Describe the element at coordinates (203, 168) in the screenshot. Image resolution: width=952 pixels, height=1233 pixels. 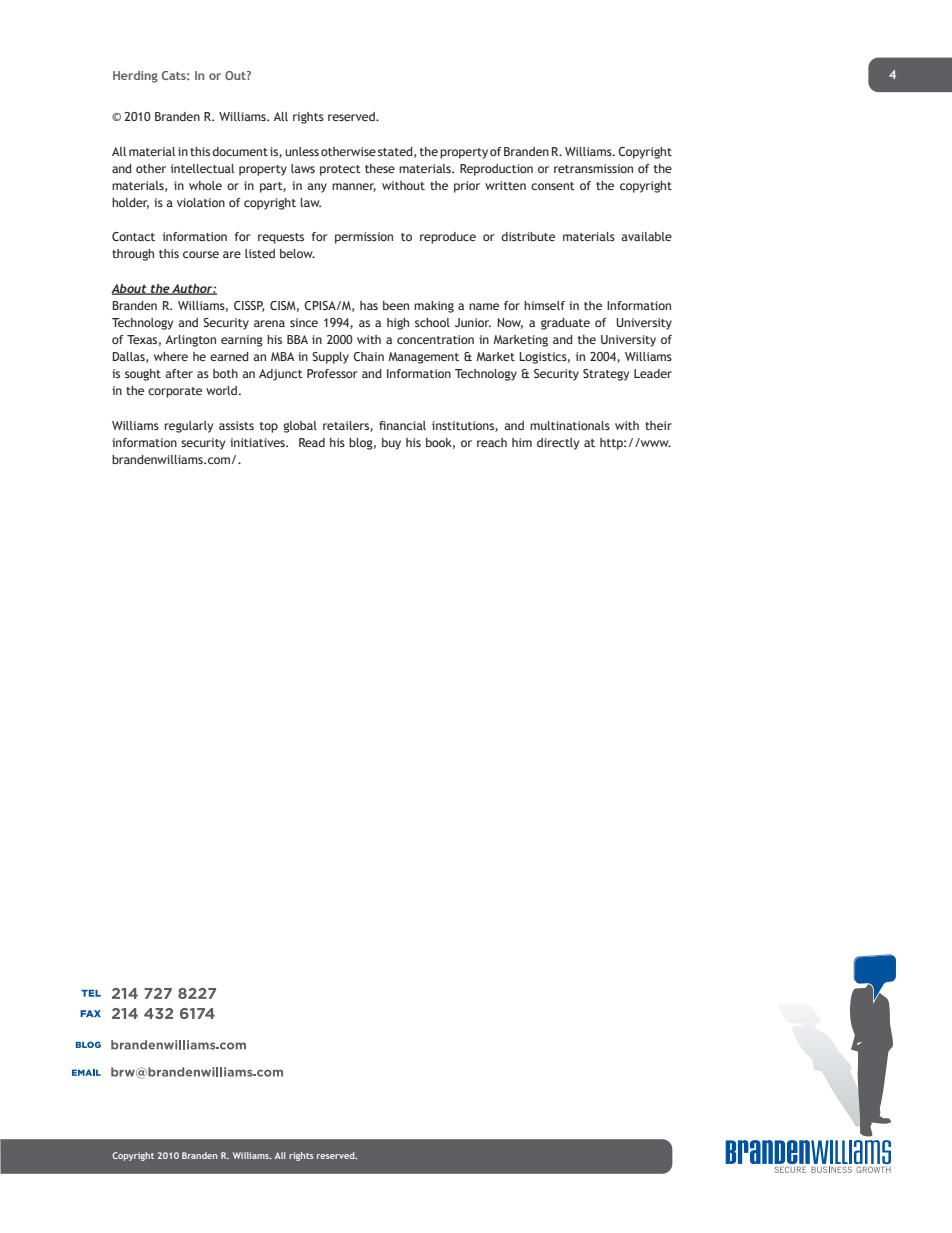
I see `intellectual` at that location.
